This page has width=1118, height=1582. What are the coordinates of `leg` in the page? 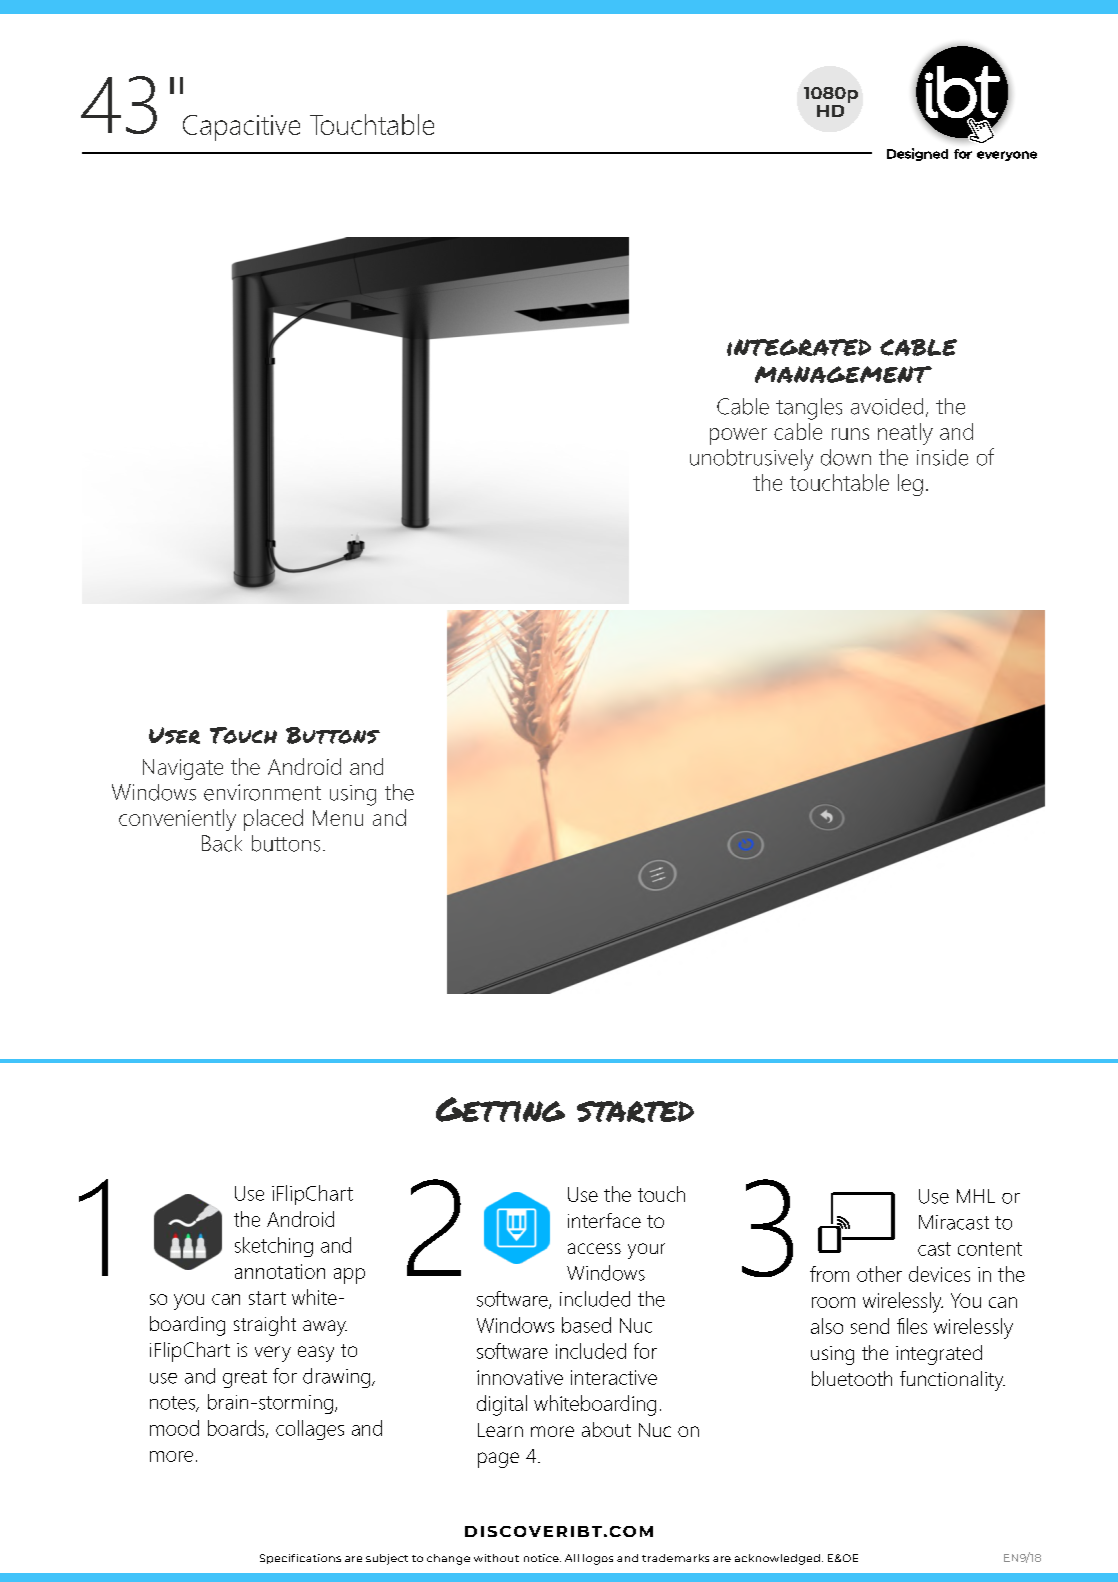 It's located at (910, 485).
